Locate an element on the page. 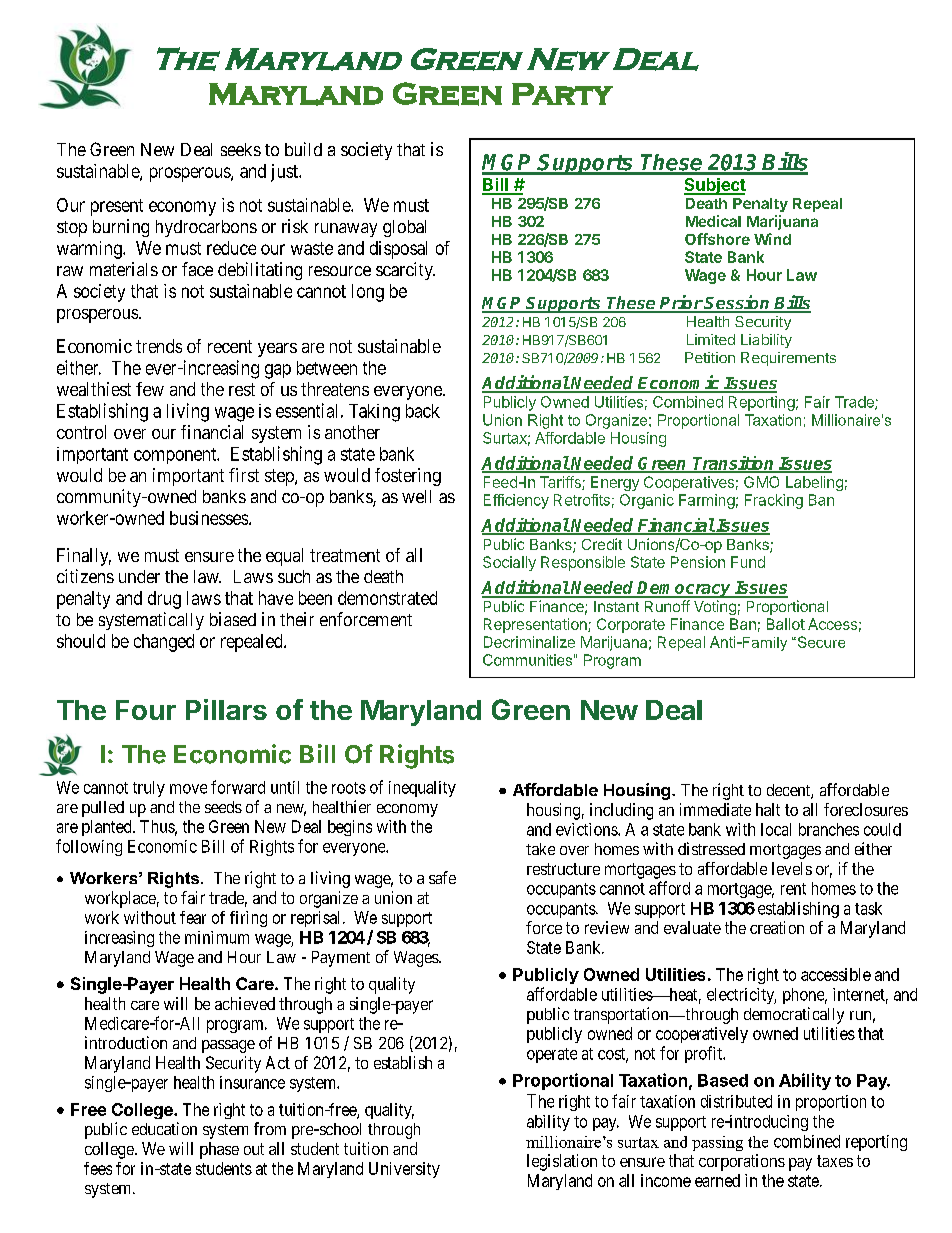 This document has width=952, height=1233. Decriminalize is located at coordinates (529, 642).
